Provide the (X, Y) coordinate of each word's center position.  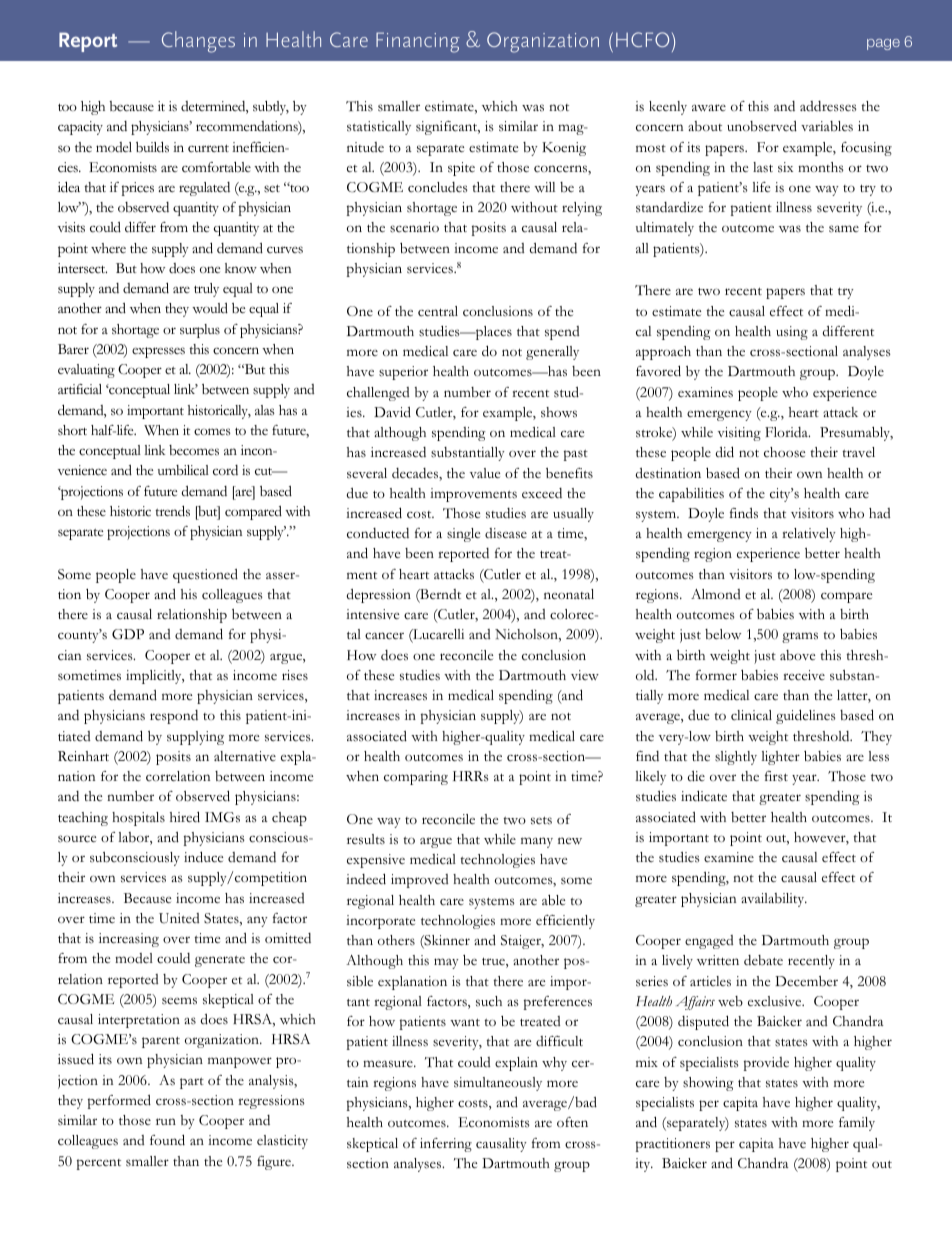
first (776, 776)
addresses (828, 106)
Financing (418, 42)
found (167, 1140)
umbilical (183, 470)
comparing (416, 778)
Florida (787, 432)
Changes (198, 42)
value (485, 473)
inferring (446, 1145)
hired (185, 817)
